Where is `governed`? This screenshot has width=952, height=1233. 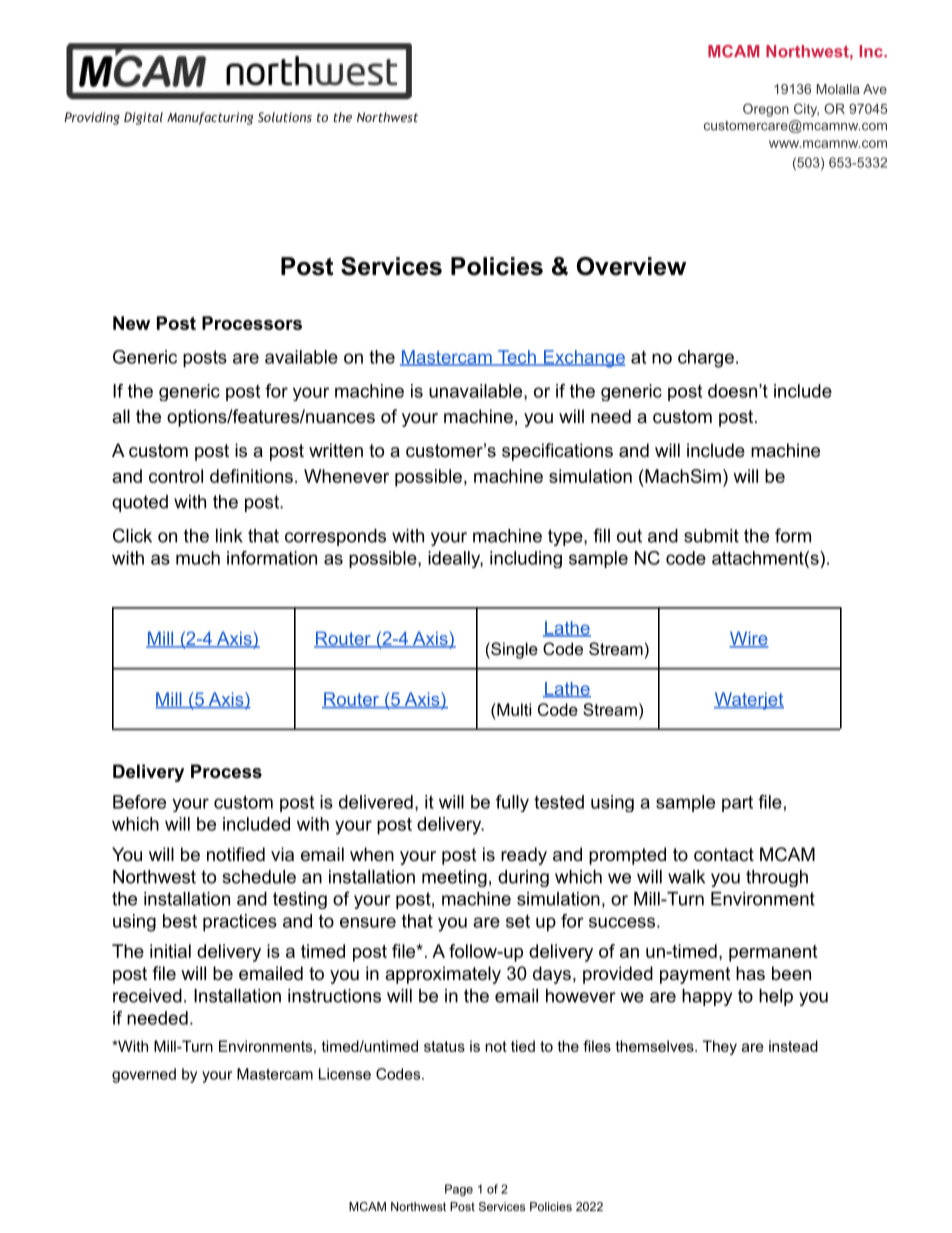
governed is located at coordinates (144, 1075).
